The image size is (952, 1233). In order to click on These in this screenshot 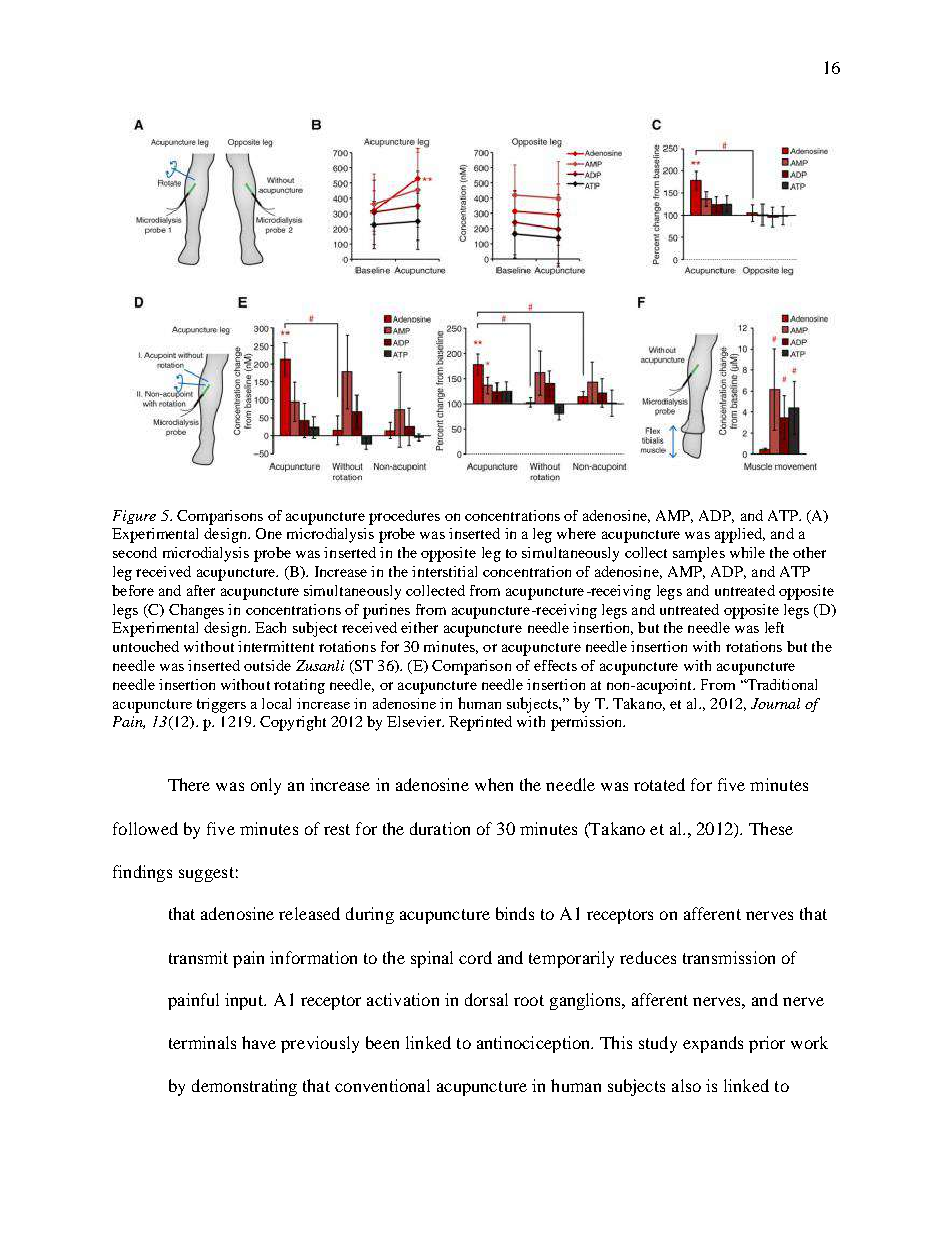, I will do `click(771, 828)`.
